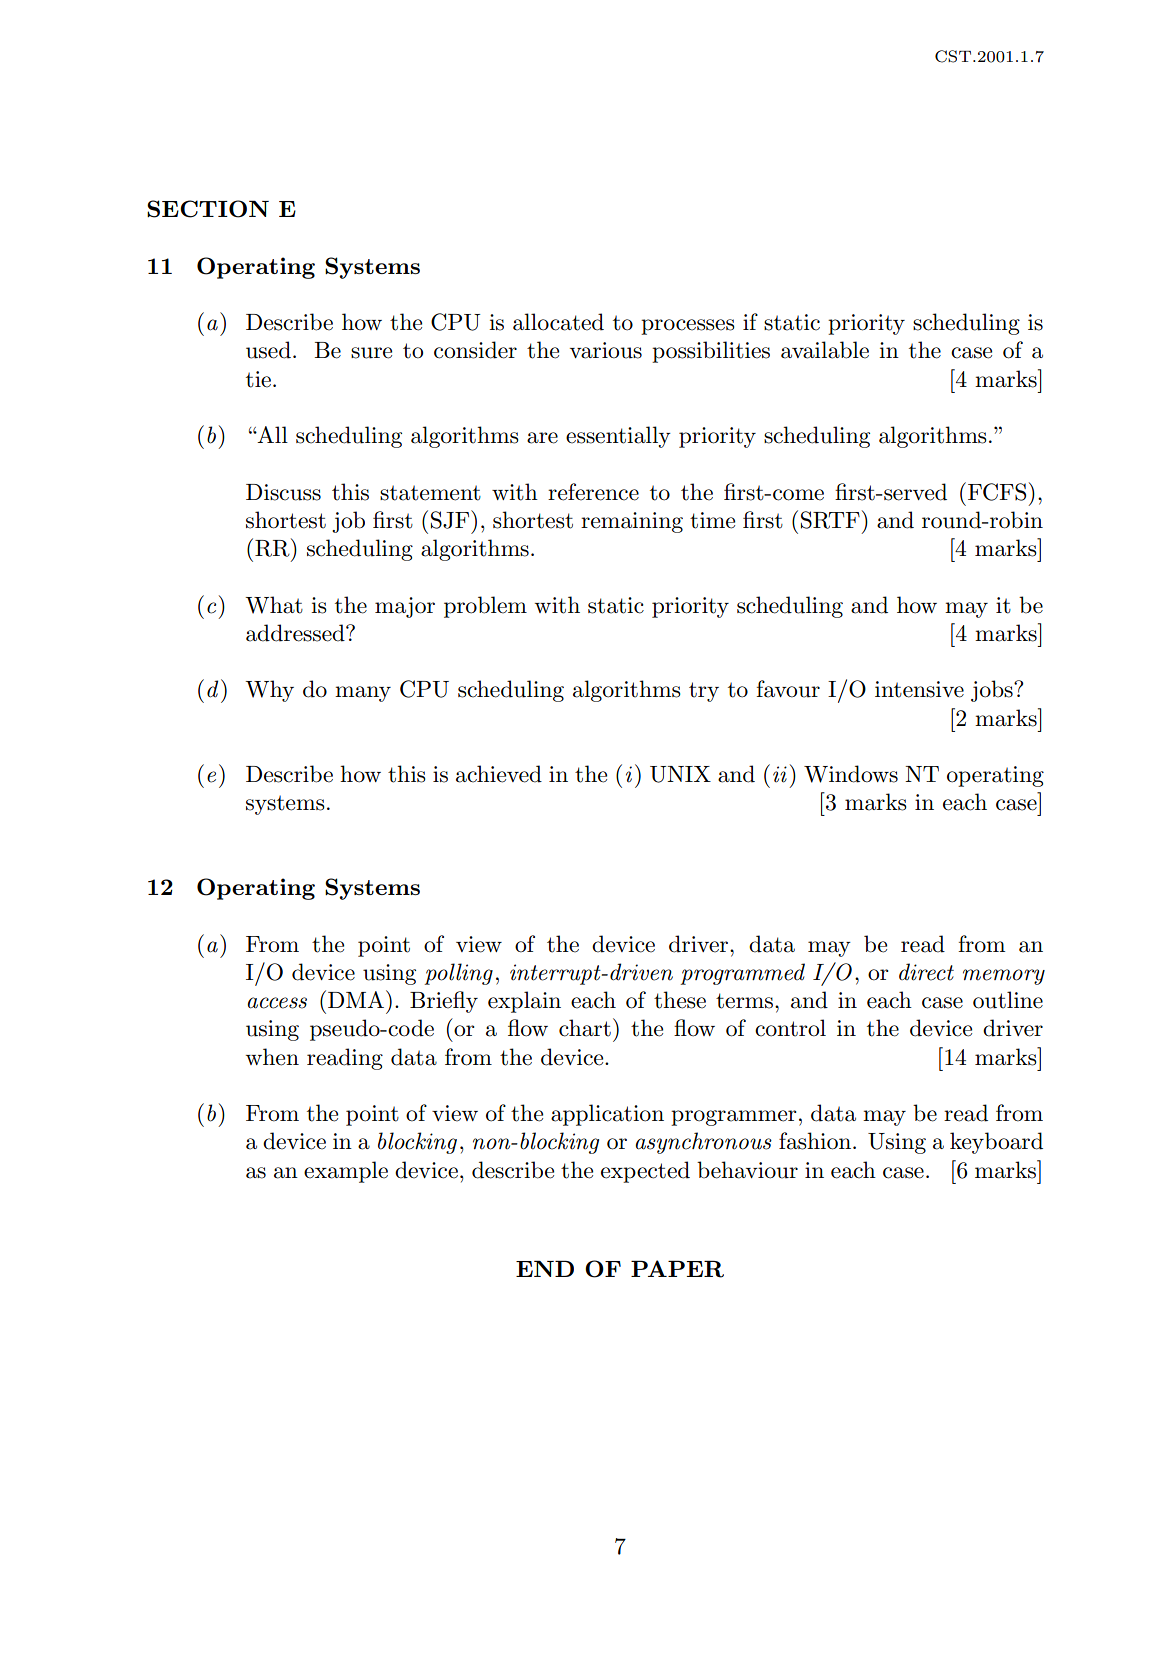  I want to click on FCFS, so click(997, 492).
